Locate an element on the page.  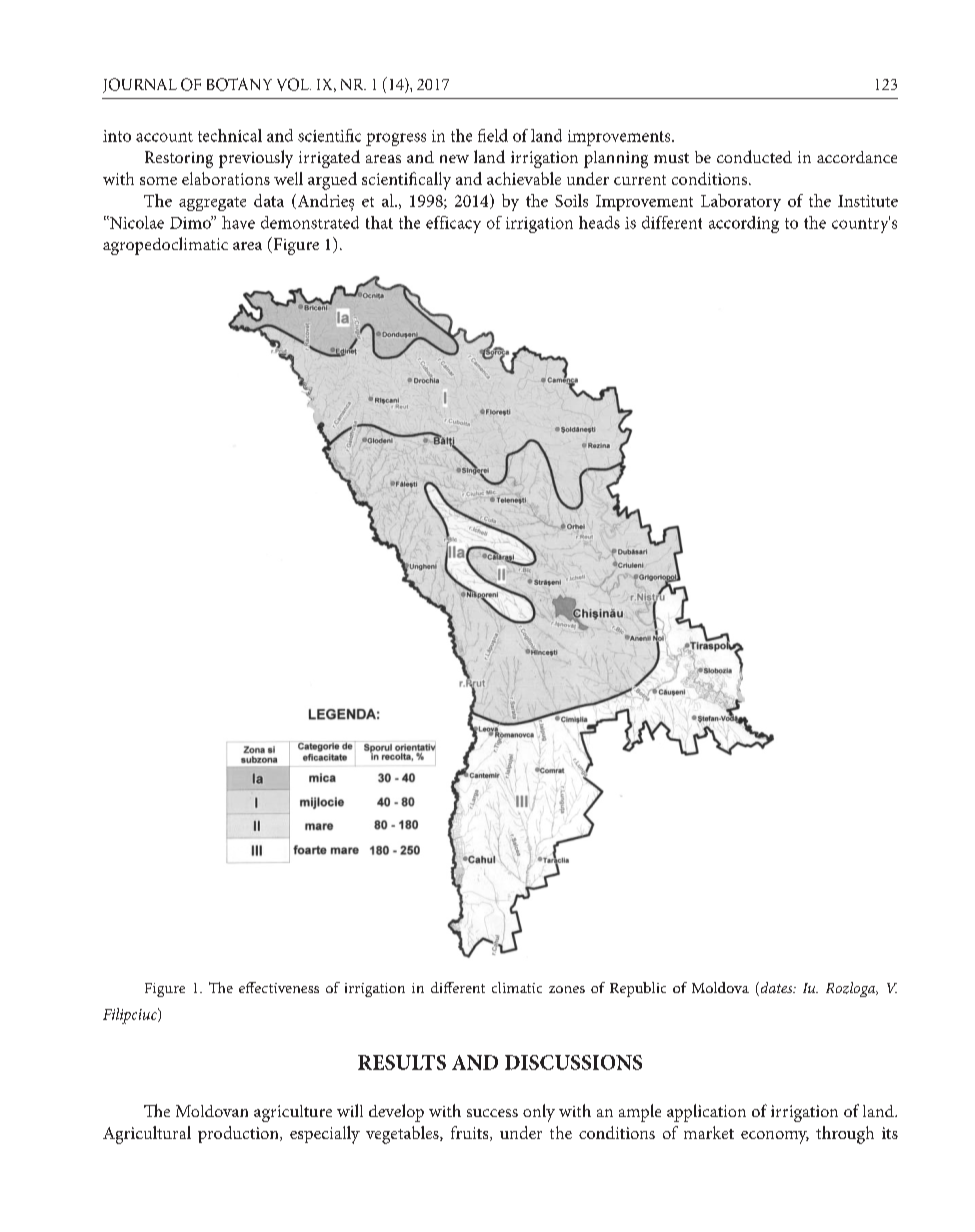
dates is located at coordinates (776, 989).
